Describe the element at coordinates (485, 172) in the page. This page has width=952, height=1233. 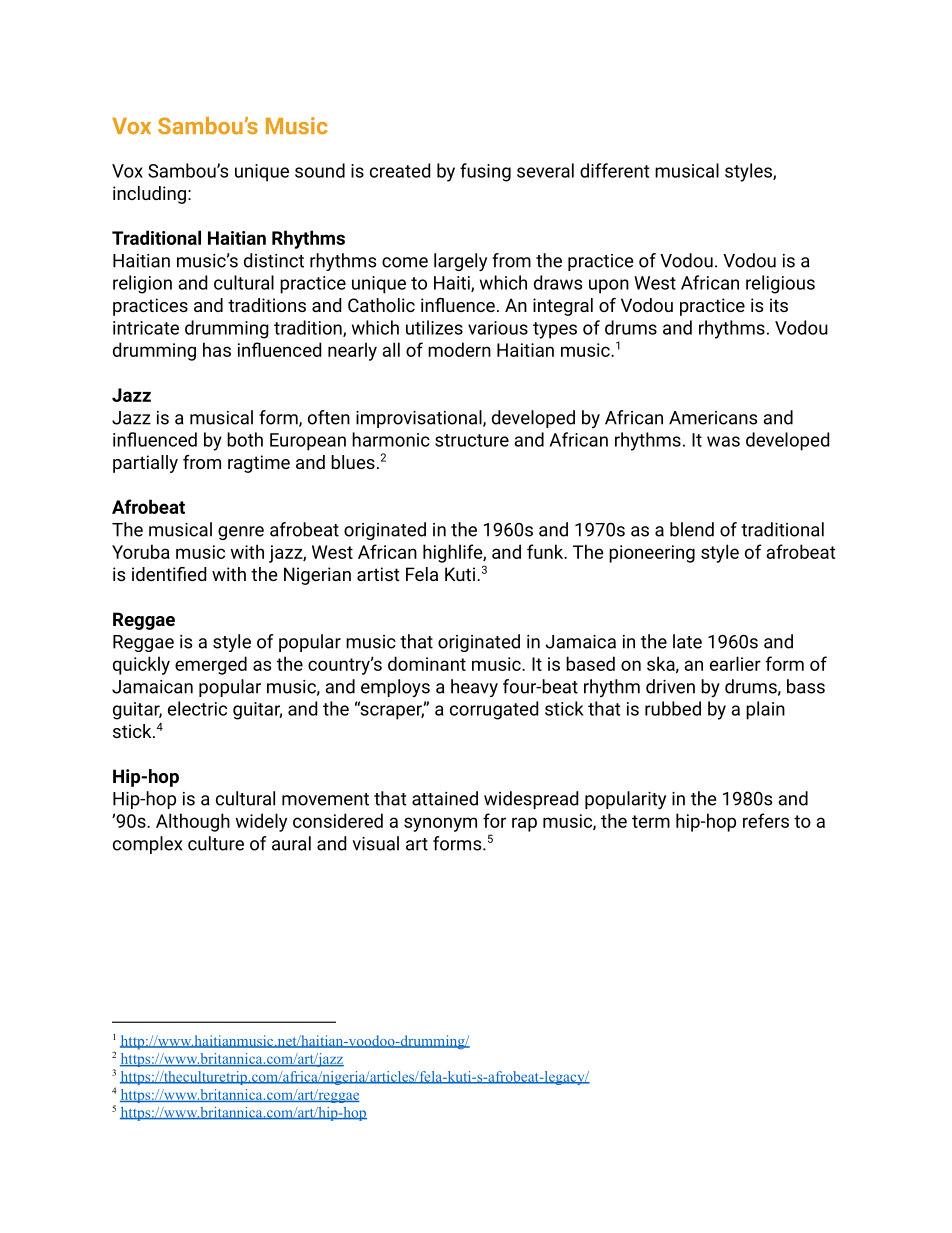
I see `fusing` at that location.
